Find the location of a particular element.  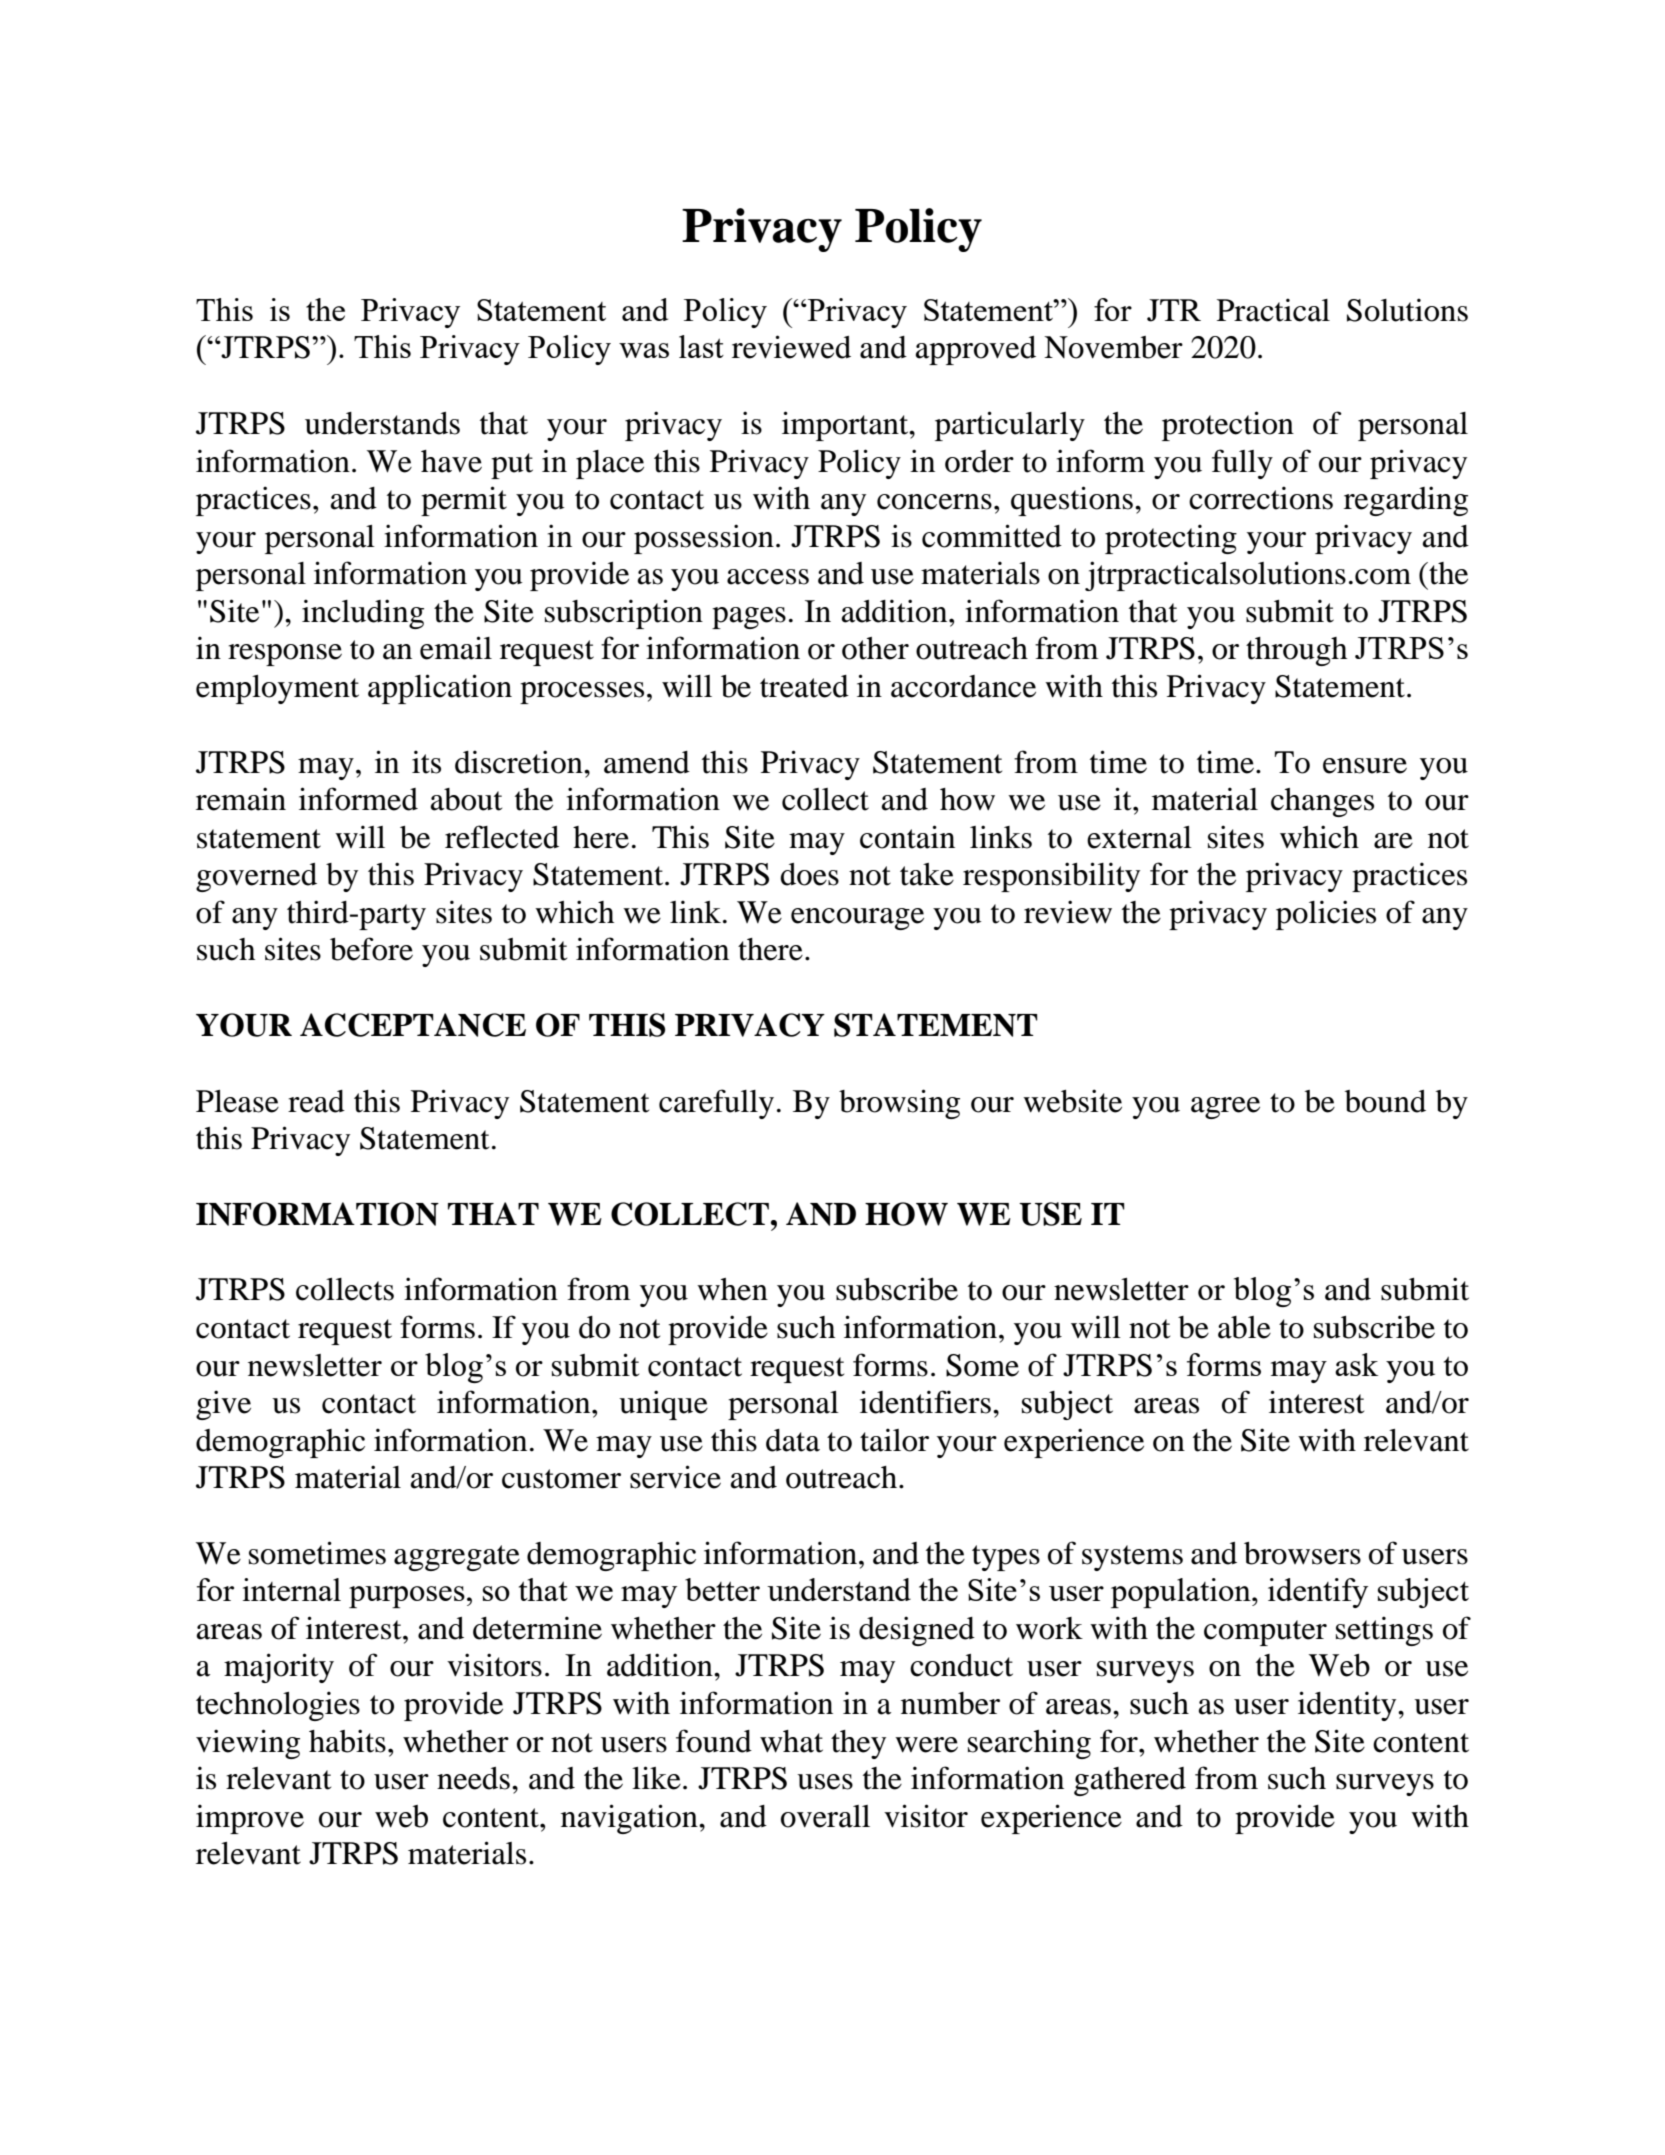

protection is located at coordinates (1228, 426).
